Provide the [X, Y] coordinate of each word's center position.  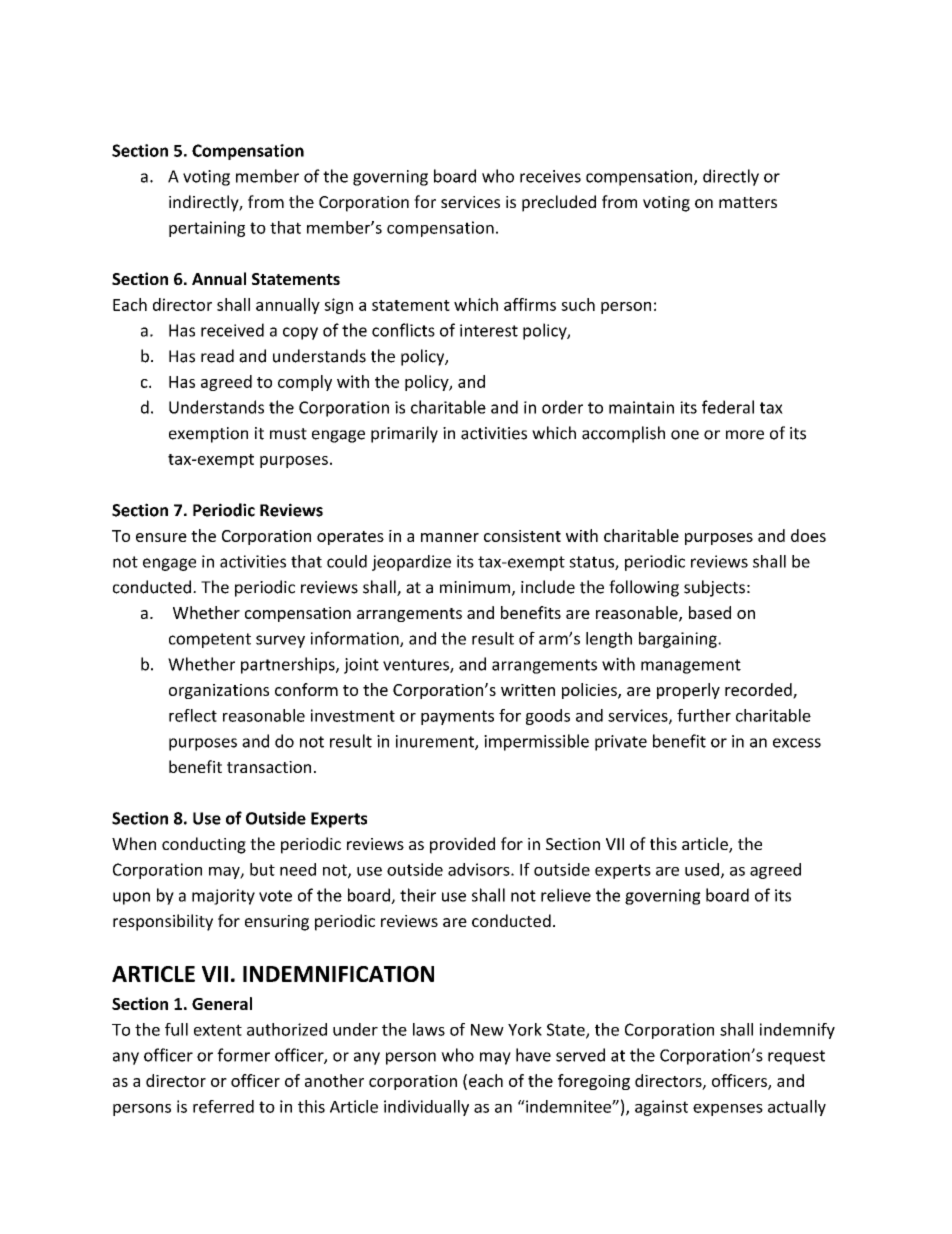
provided [462, 845]
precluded [559, 203]
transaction [269, 767]
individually [426, 1108]
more [745, 435]
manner [450, 537]
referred [223, 1106]
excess [797, 743]
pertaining [207, 229]
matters [748, 202]
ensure [161, 537]
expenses [728, 1110]
